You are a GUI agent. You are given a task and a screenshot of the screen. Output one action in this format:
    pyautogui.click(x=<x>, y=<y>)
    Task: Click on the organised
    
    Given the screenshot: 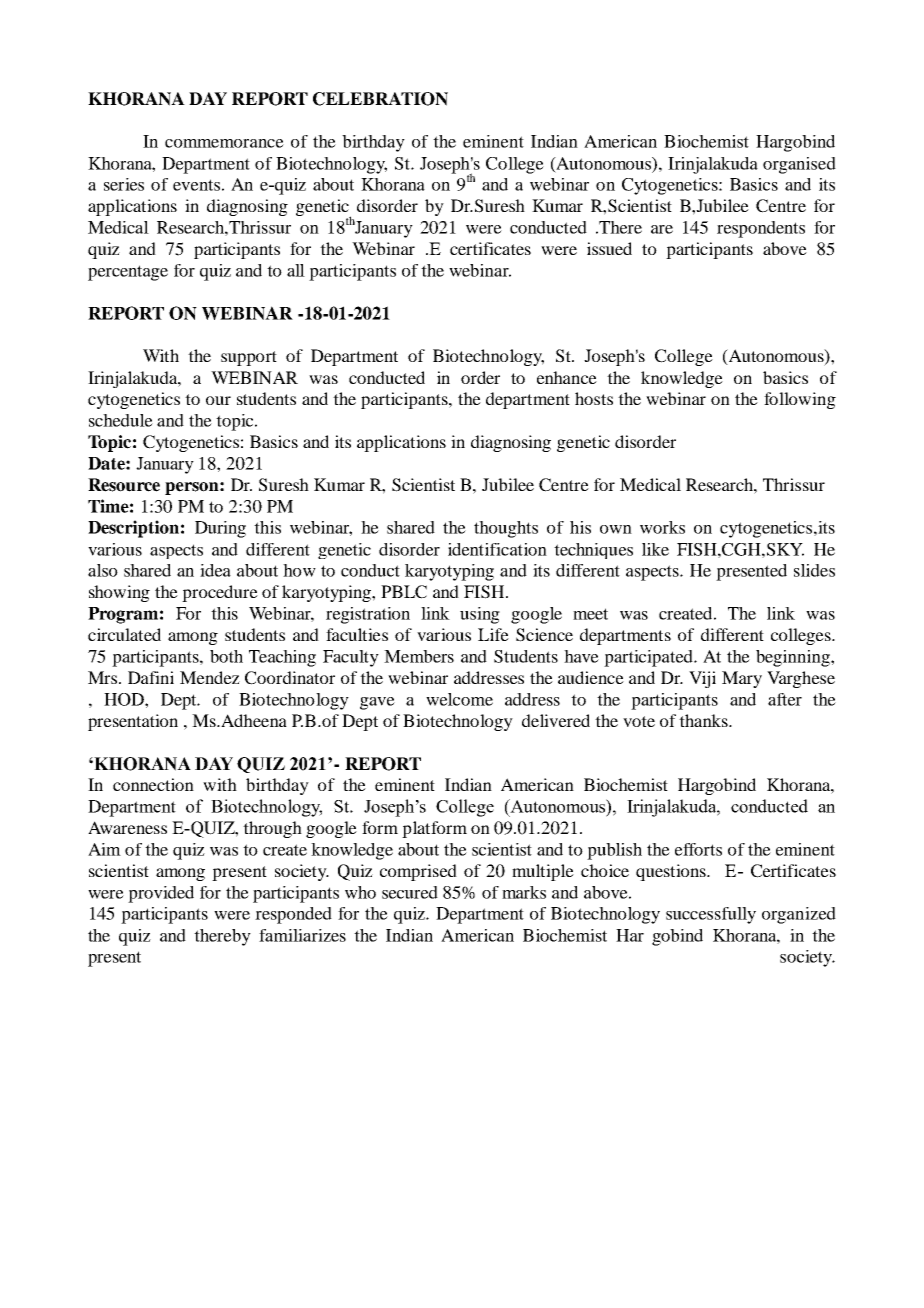 What is the action you would take?
    pyautogui.click(x=799, y=165)
